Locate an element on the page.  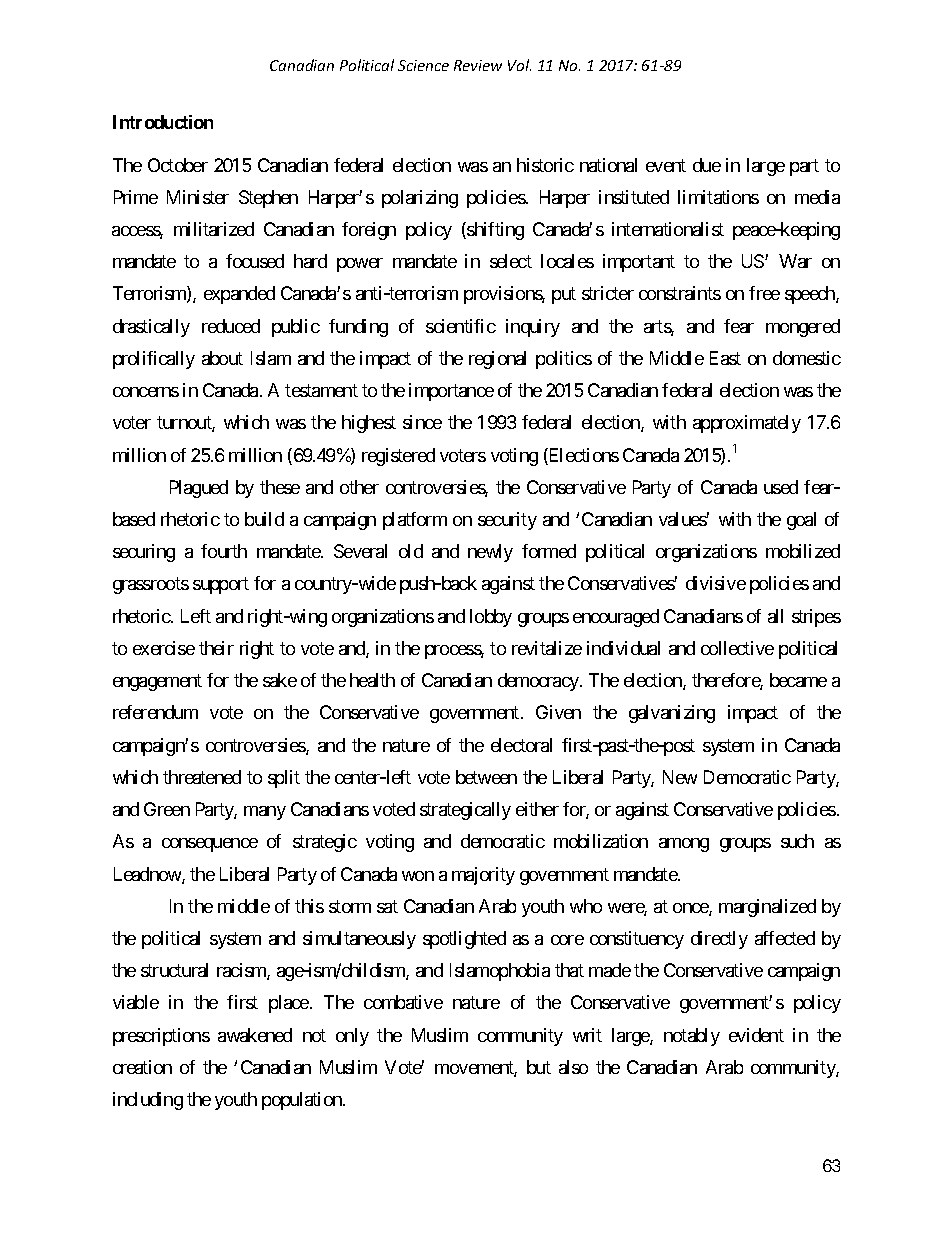
between is located at coordinates (486, 777).
